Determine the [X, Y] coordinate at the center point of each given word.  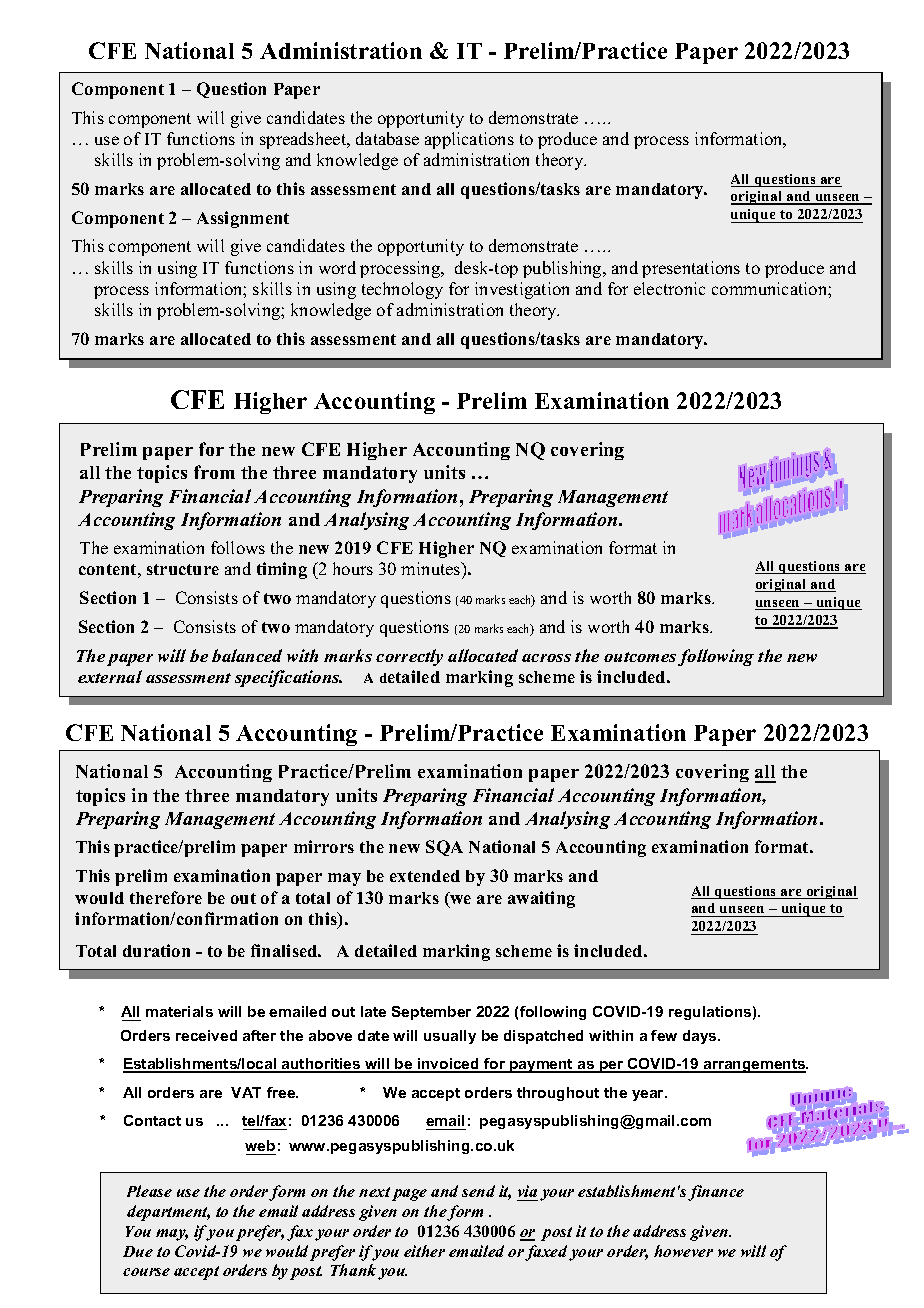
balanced [247, 655]
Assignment [243, 219]
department [168, 1213]
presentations [691, 269]
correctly [409, 657]
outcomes [640, 657]
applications [469, 140]
